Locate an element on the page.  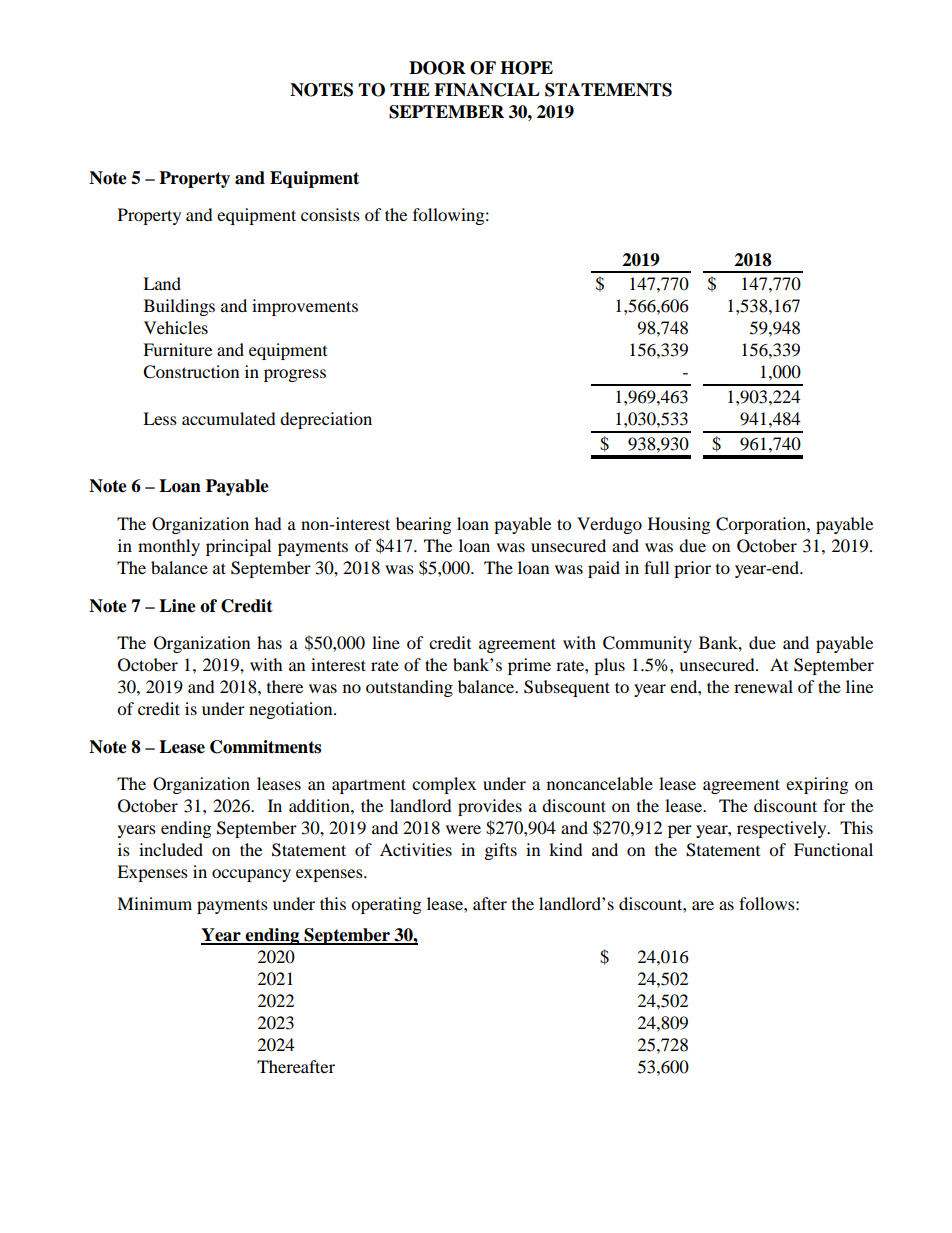
has is located at coordinates (269, 642).
